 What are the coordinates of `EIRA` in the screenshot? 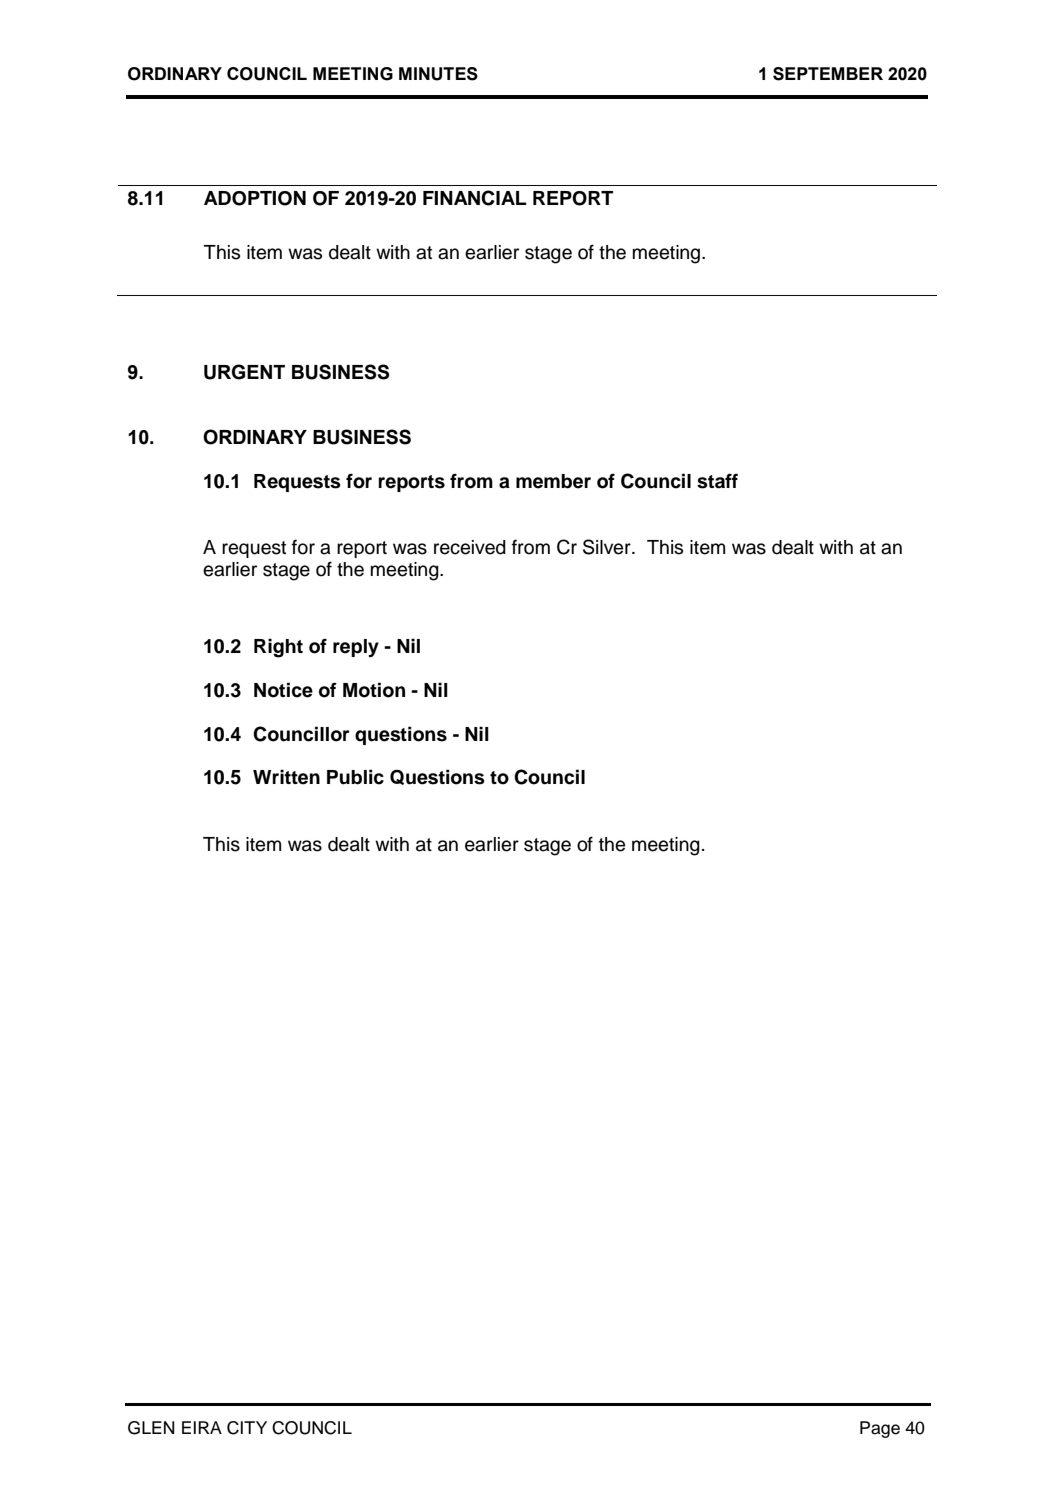 It's located at (202, 1427).
